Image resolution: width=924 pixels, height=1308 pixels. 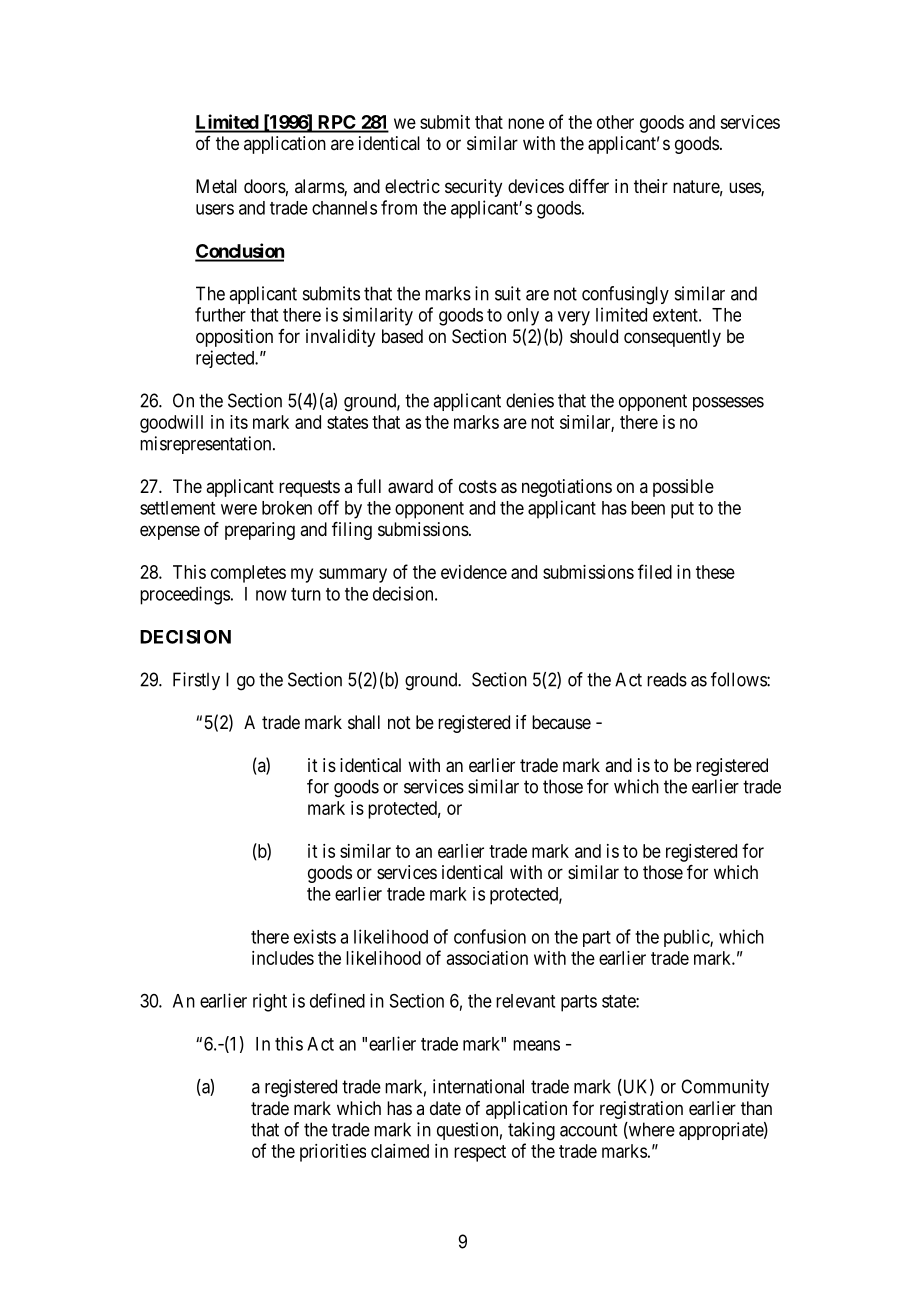 What do you see at coordinates (651, 186) in the screenshot?
I see `their` at bounding box center [651, 186].
